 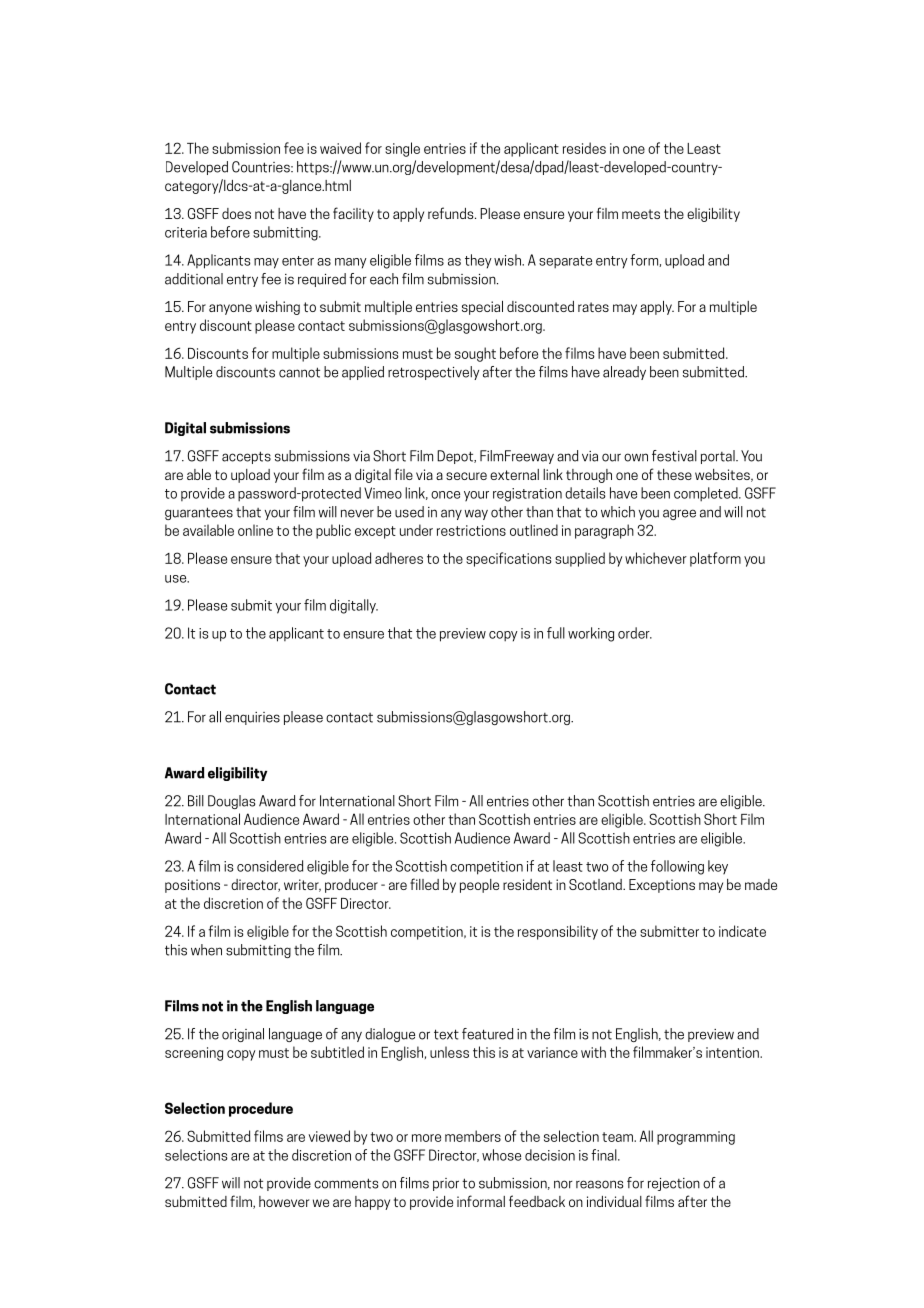 I want to click on does, so click(x=236, y=213).
